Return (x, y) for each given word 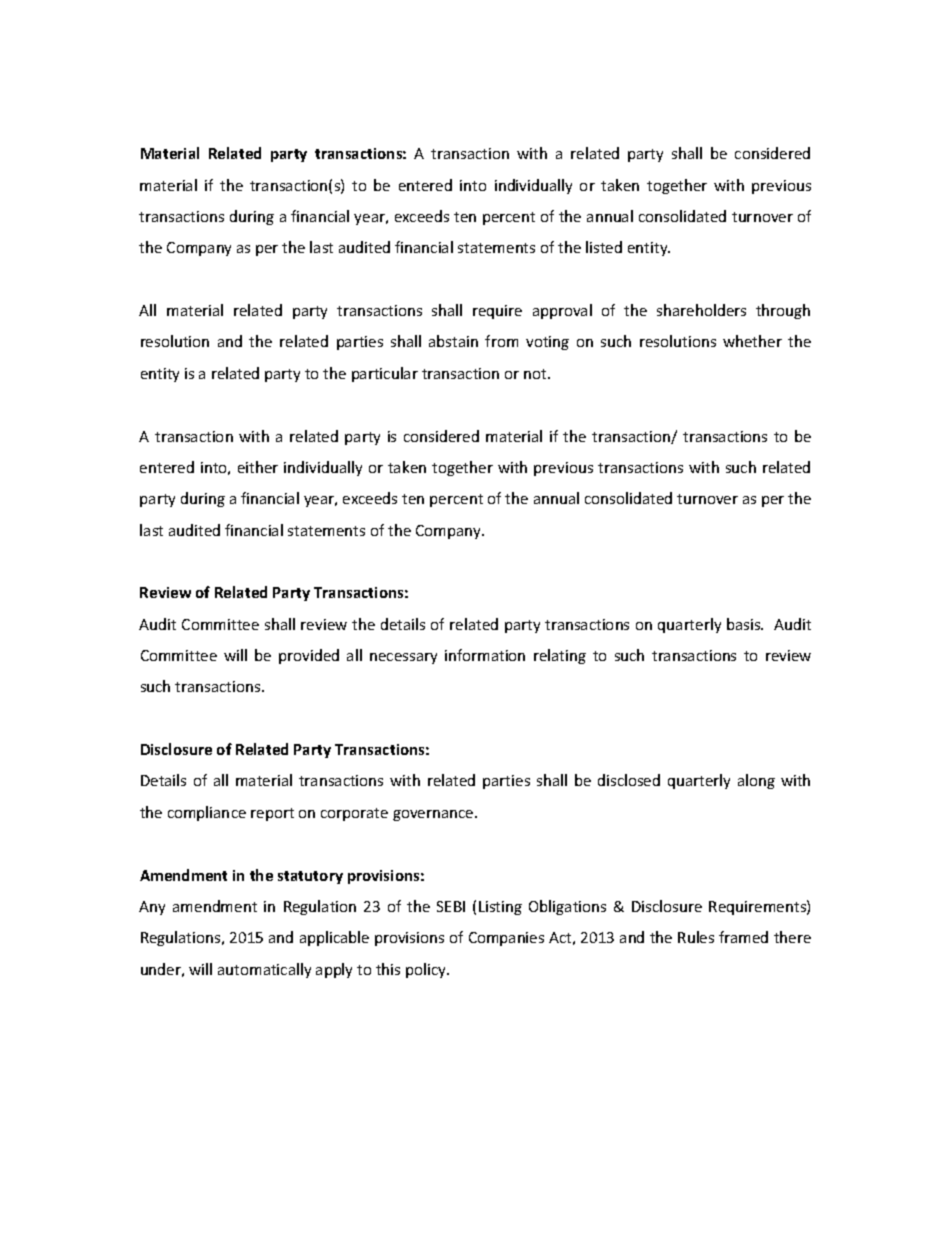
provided (309, 656)
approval (562, 311)
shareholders (701, 310)
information (485, 655)
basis (745, 624)
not (536, 374)
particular (385, 374)
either (258, 467)
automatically (264, 970)
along (756, 781)
